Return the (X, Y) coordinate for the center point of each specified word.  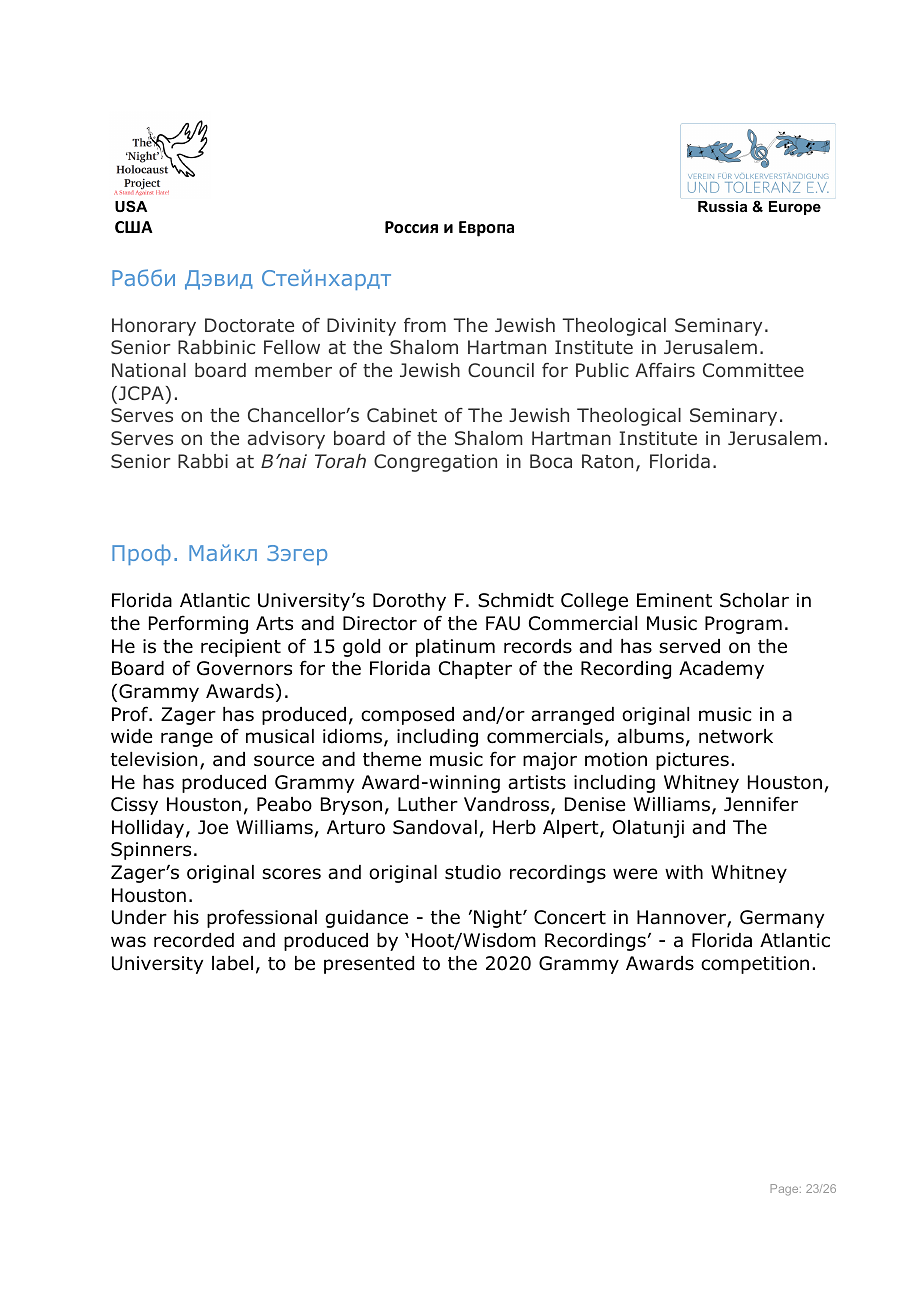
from (425, 325)
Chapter (475, 670)
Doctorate (249, 325)
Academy (721, 670)
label (232, 963)
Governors (244, 668)
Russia (722, 206)
